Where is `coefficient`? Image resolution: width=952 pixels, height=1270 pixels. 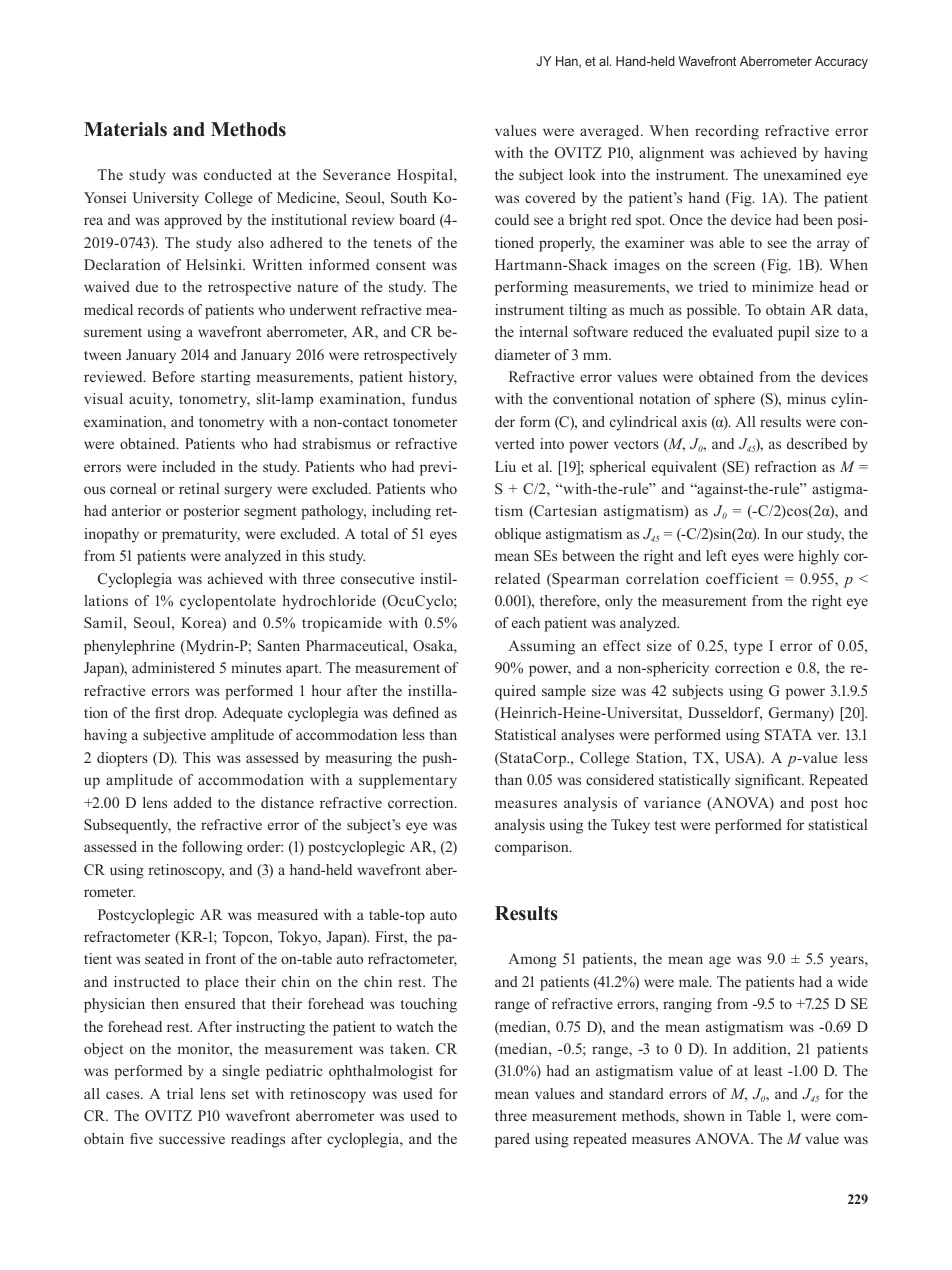 coefficient is located at coordinates (742, 578).
